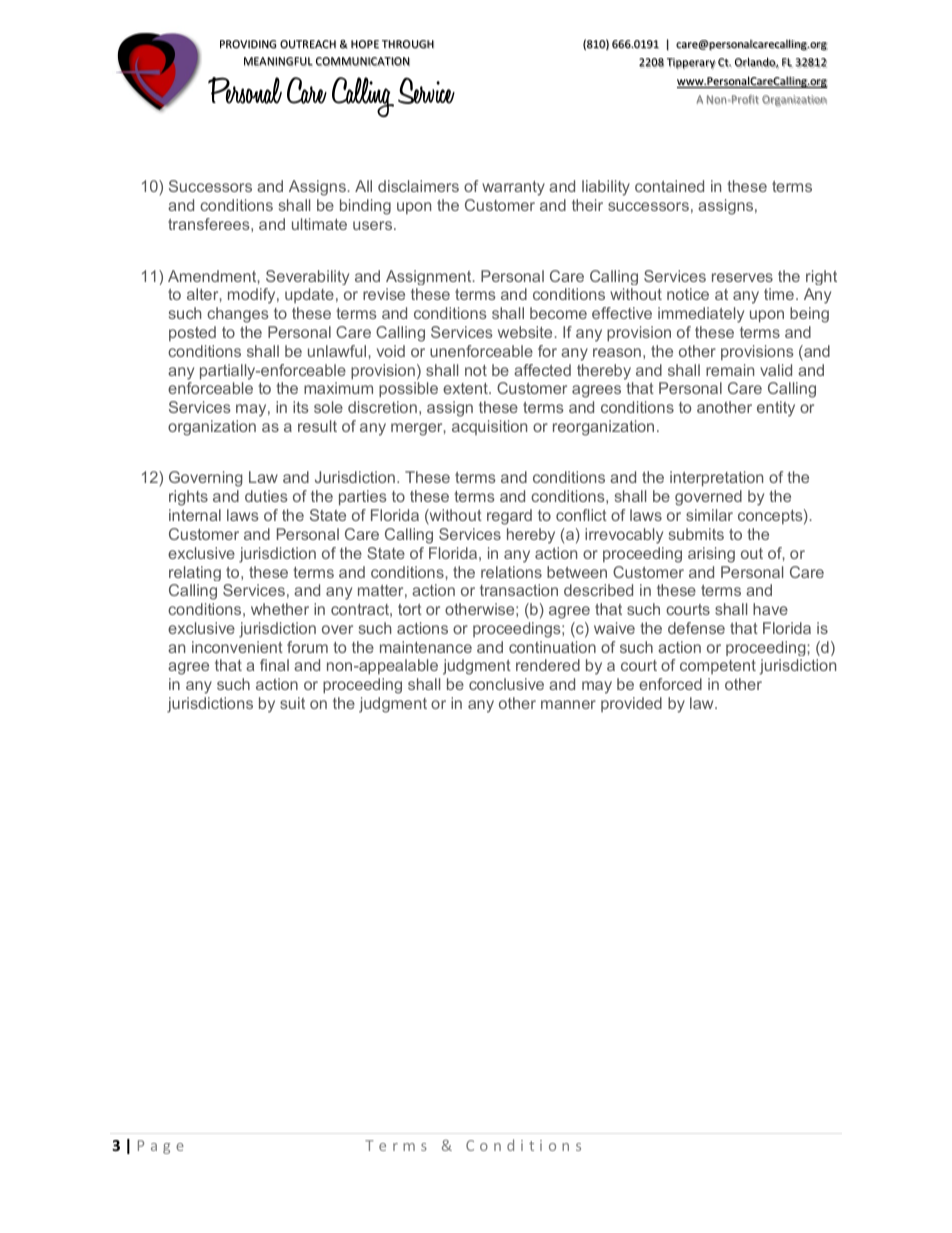  I want to click on affected, so click(542, 370).
